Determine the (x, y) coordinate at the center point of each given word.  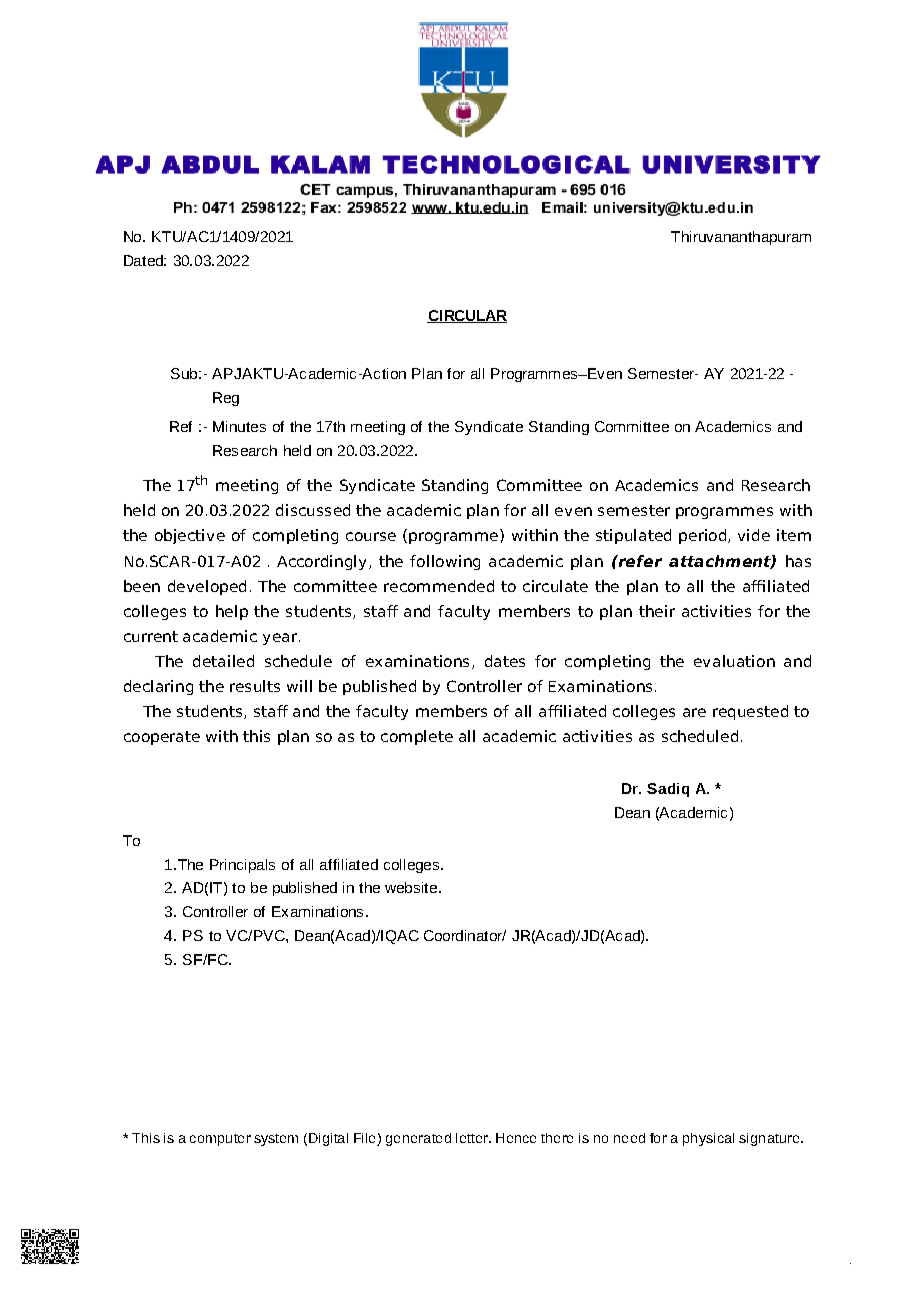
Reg (226, 399)
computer (220, 1140)
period (704, 536)
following (445, 562)
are (694, 712)
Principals (242, 866)
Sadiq (668, 790)
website (412, 887)
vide (754, 535)
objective (190, 536)
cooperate (162, 738)
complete (417, 737)
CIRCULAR (467, 316)
